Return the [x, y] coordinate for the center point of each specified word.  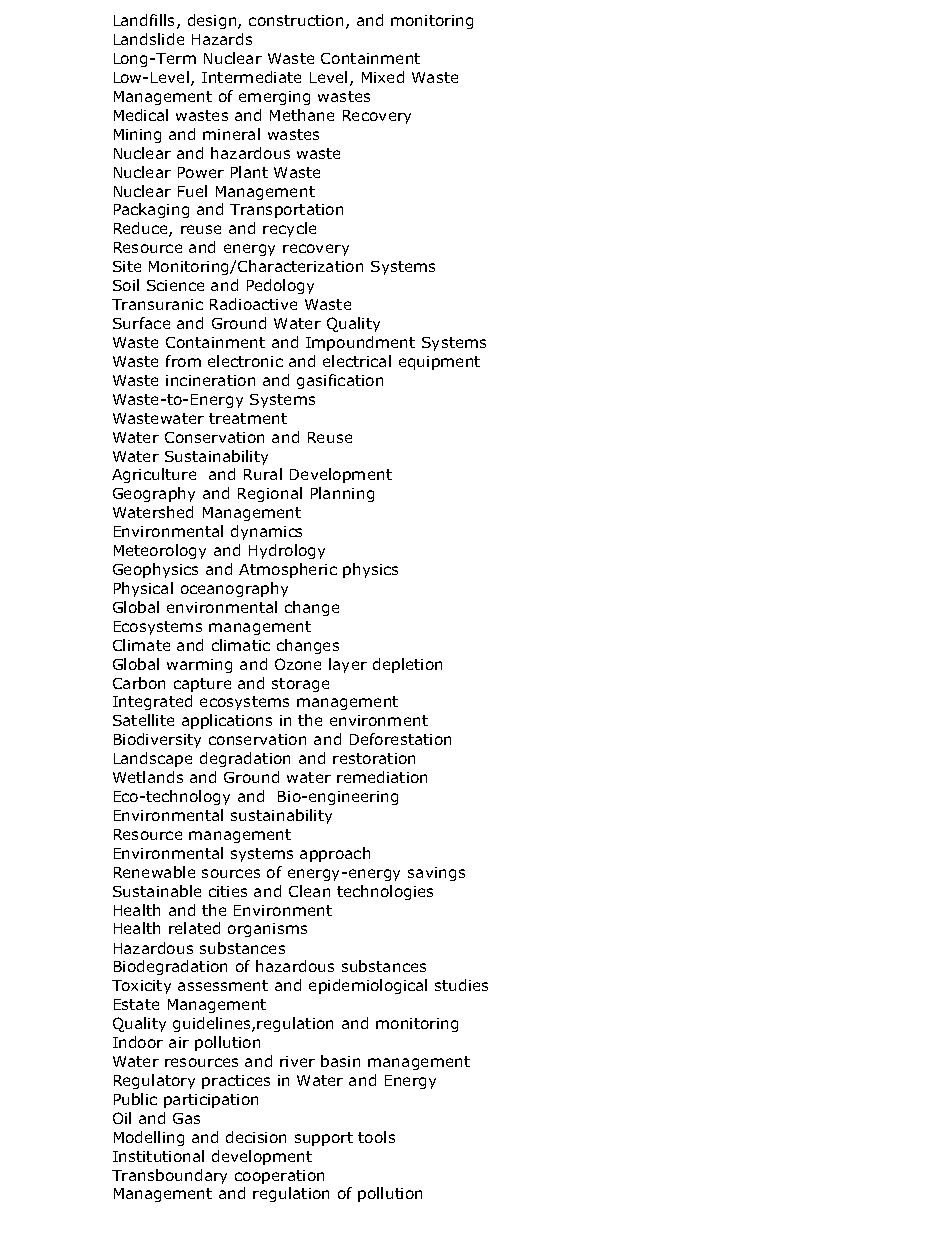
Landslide [149, 39]
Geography [154, 494]
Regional [270, 494]
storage [300, 685]
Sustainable [157, 891]
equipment [439, 363]
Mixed [383, 77]
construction [296, 20]
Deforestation [400, 739]
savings [436, 874]
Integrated [152, 702]
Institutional [158, 1156]
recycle [289, 229]
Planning [342, 494]
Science [175, 285]
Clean [309, 891]
